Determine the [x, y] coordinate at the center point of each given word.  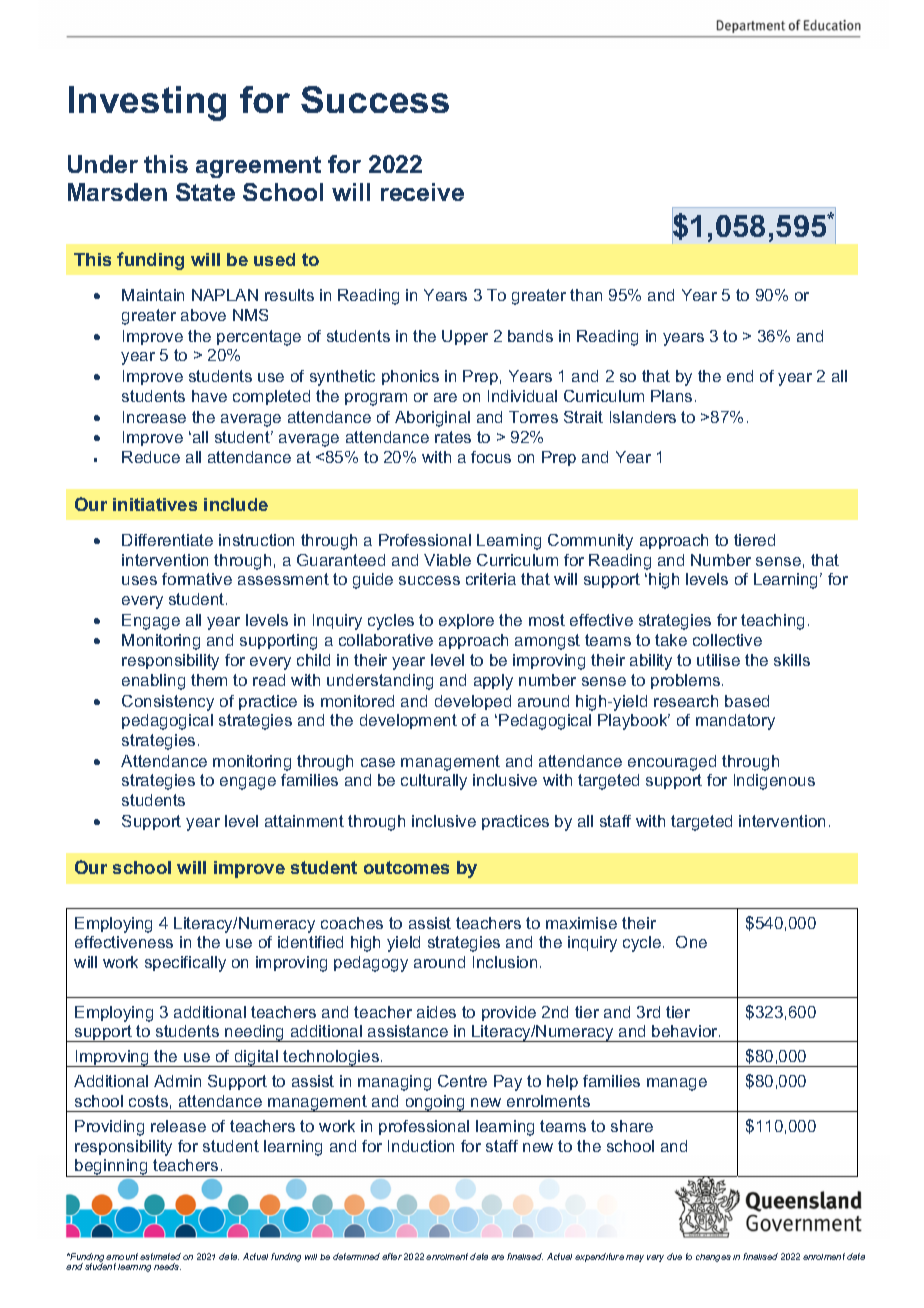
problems [687, 681]
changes [713, 1258]
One [691, 942]
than [586, 295]
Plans [671, 396]
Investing [147, 103]
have [209, 396]
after [392, 1256]
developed [473, 702]
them [209, 680]
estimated [160, 1256]
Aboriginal [432, 419]
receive [422, 192]
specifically [185, 964]
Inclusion [505, 962]
